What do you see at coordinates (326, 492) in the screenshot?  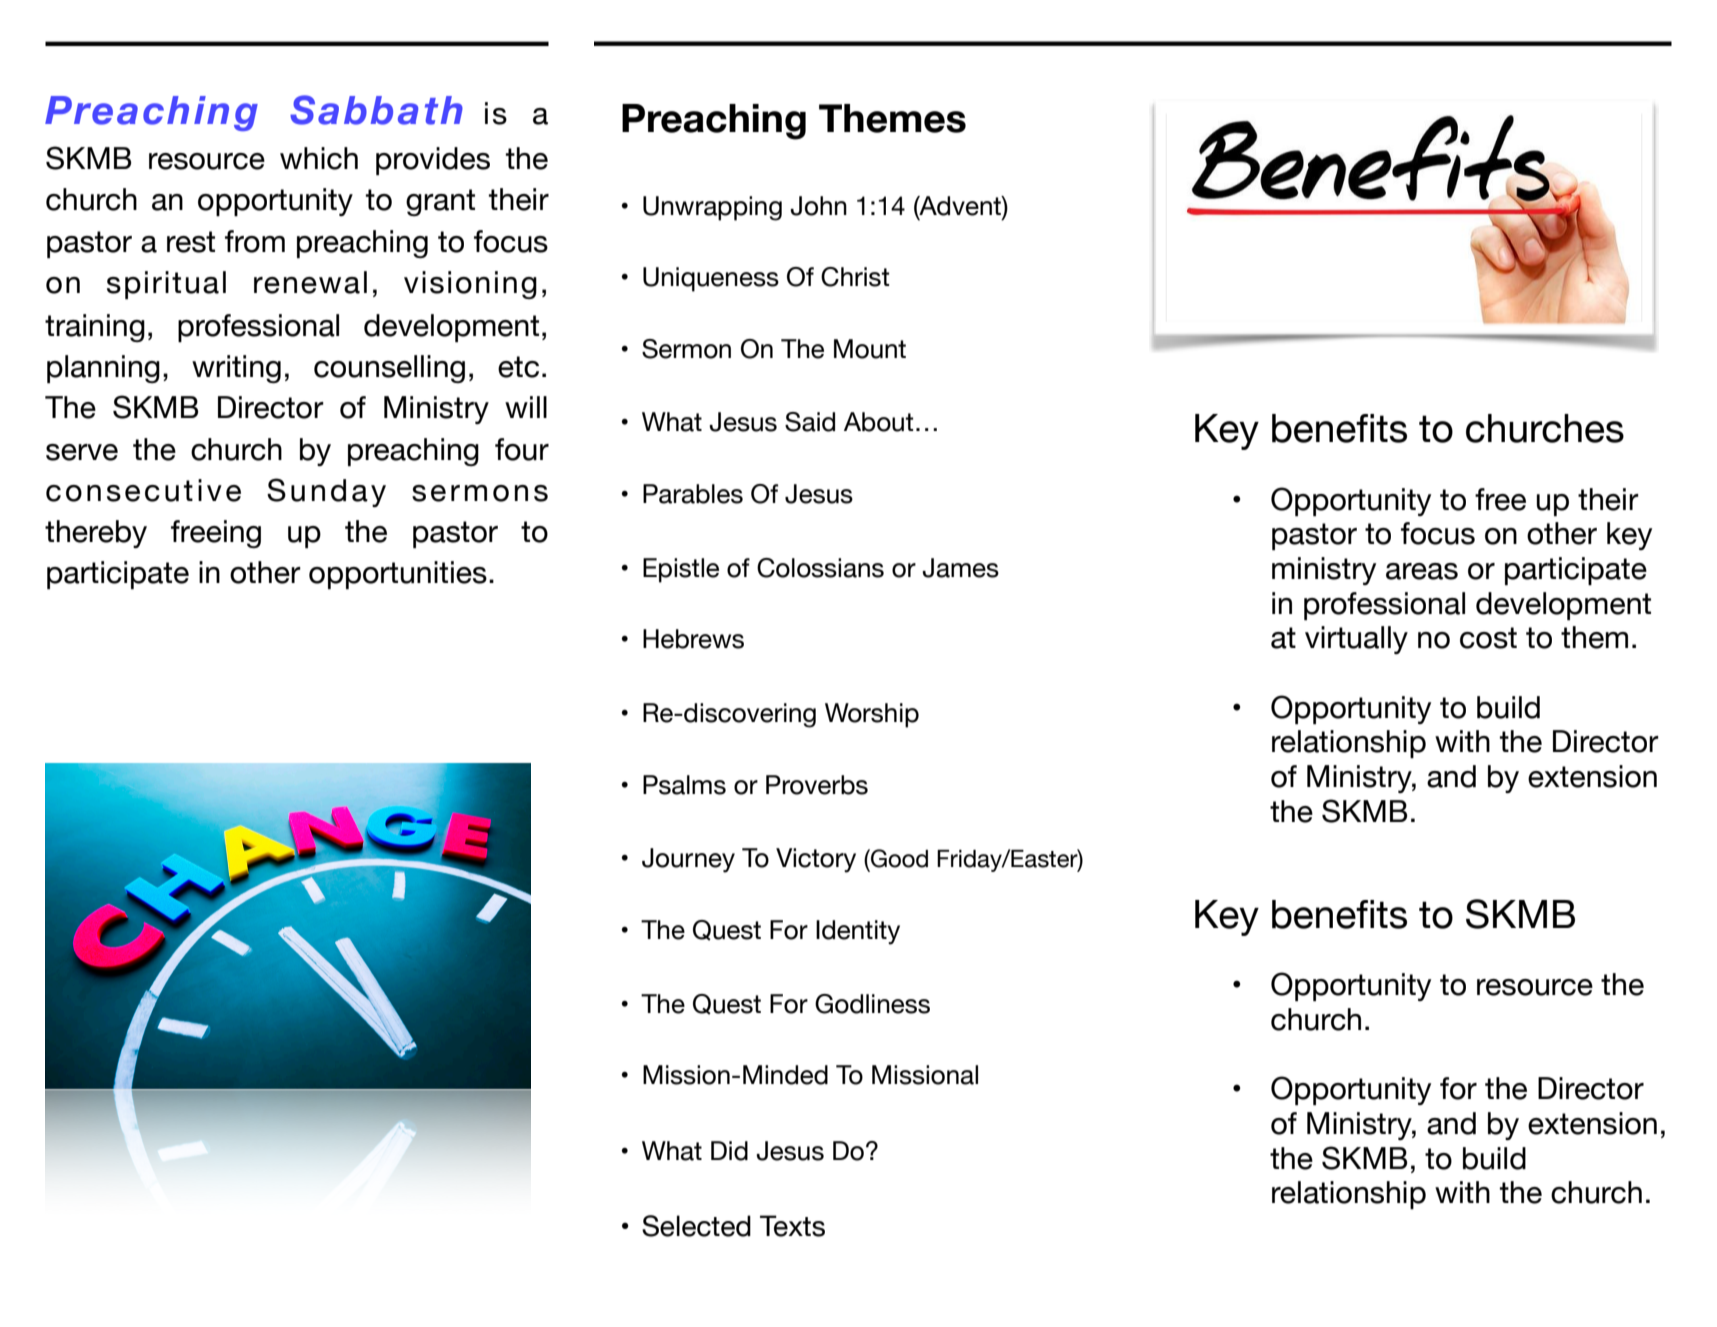 I see `Sunday` at bounding box center [326, 492].
